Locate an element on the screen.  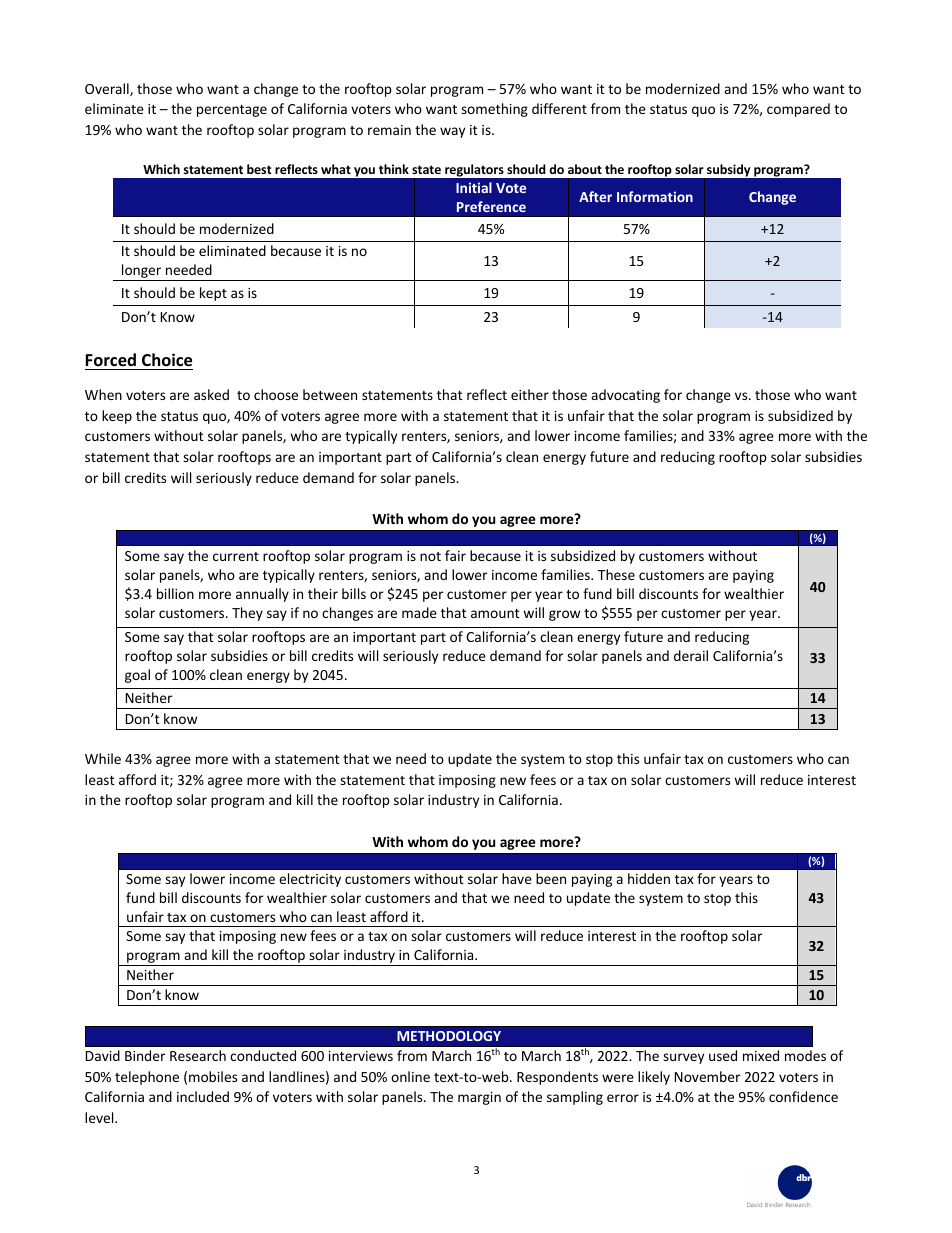
compared is located at coordinates (798, 110).
